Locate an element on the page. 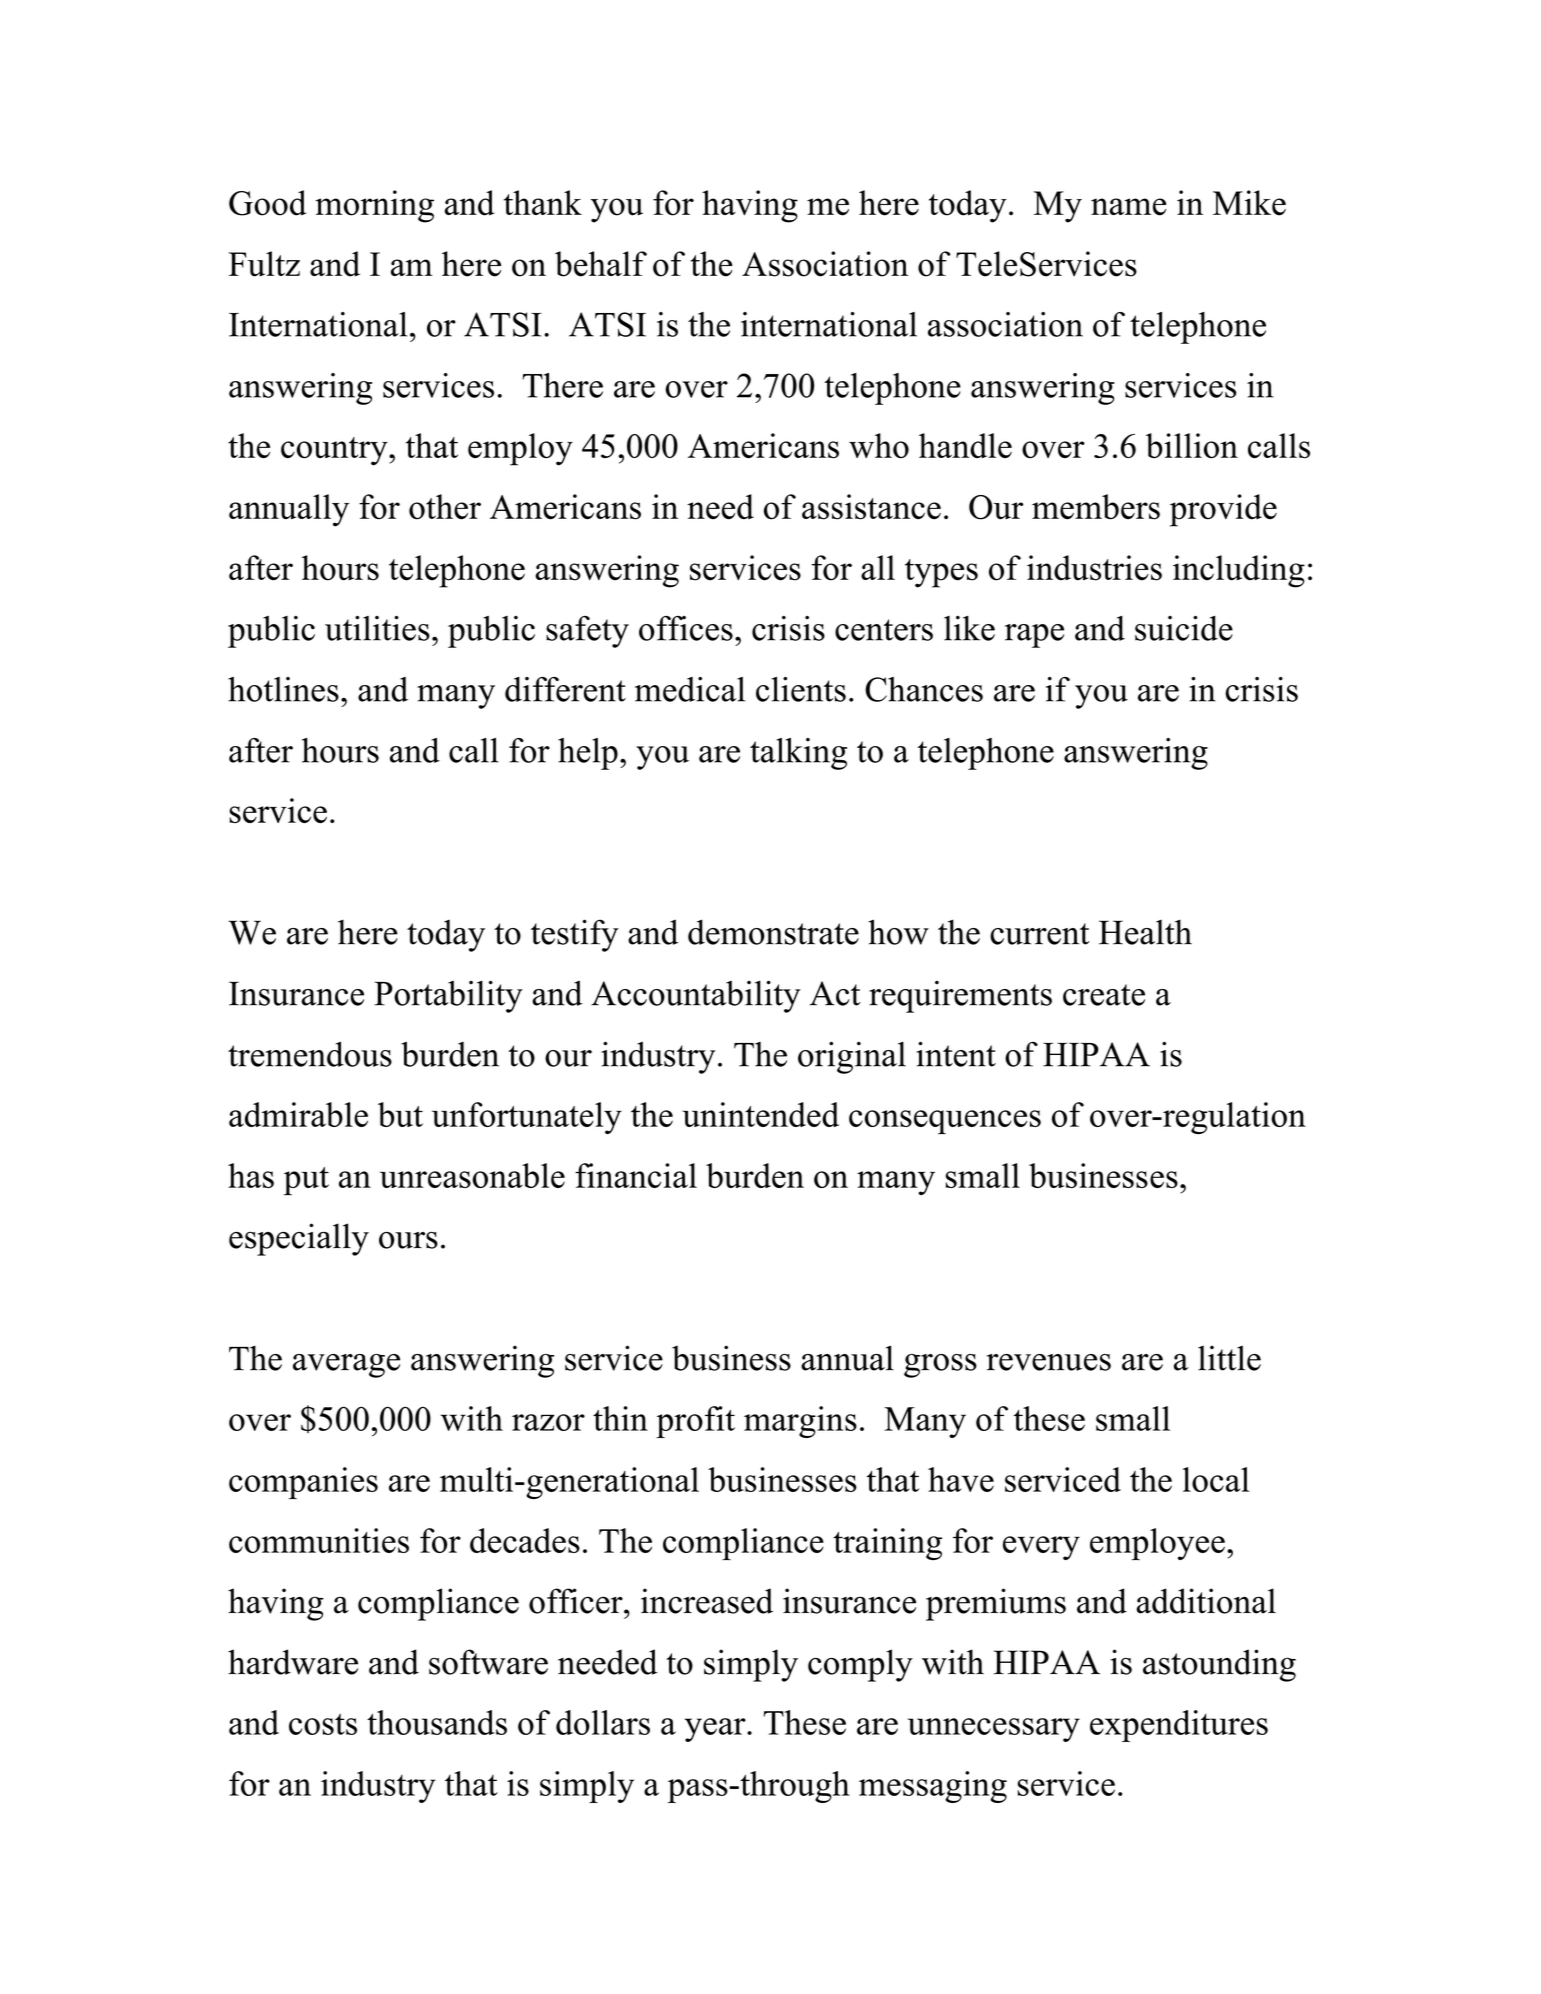 The height and width of the page is (1994, 1541). suicide is located at coordinates (1184, 628).
